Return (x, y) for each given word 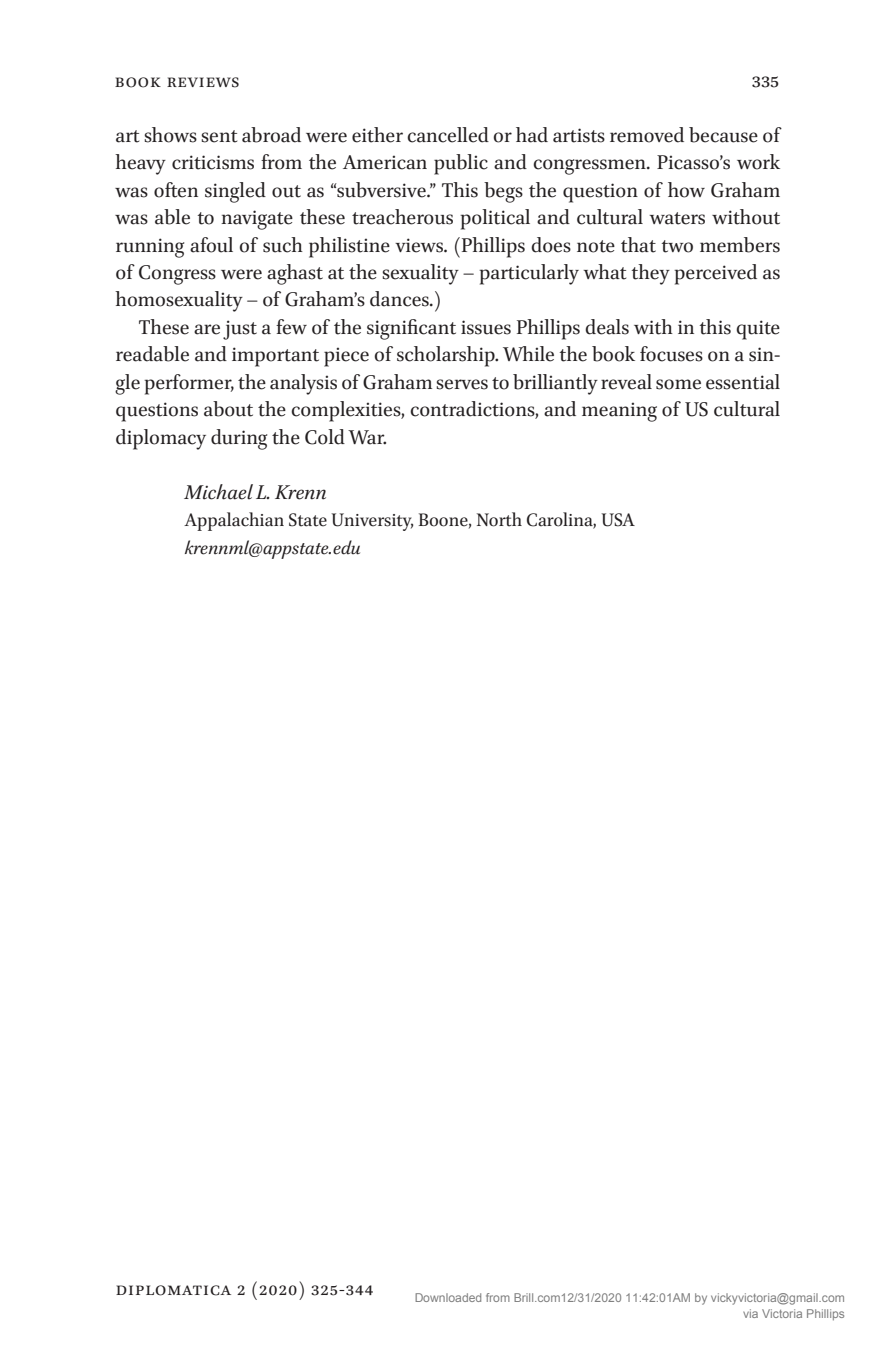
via (750, 1313)
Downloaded (448, 1297)
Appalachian (234, 521)
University (372, 522)
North (499, 519)
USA (618, 520)
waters (677, 218)
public (461, 164)
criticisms (213, 162)
